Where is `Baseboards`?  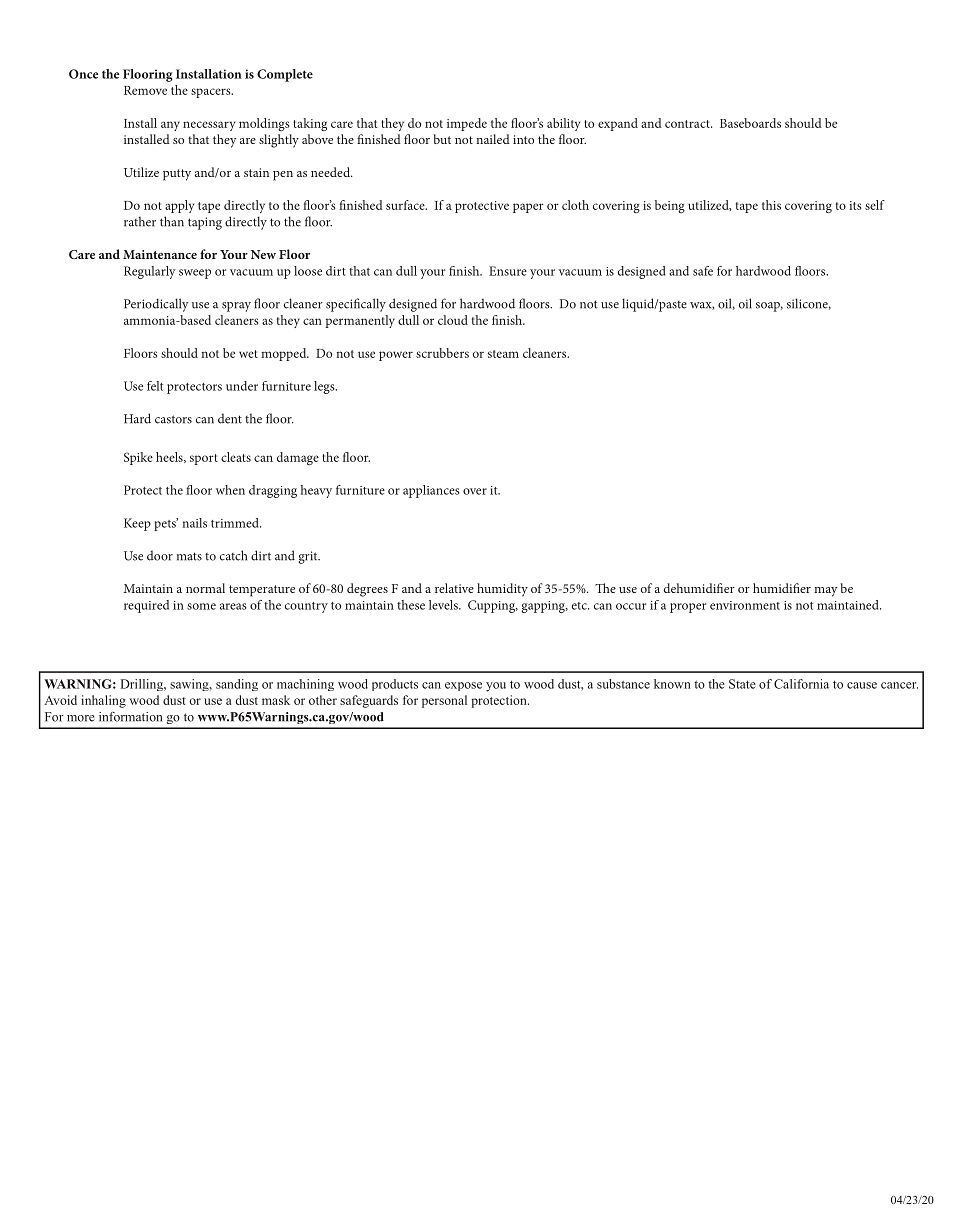
Baseboards is located at coordinates (750, 123).
